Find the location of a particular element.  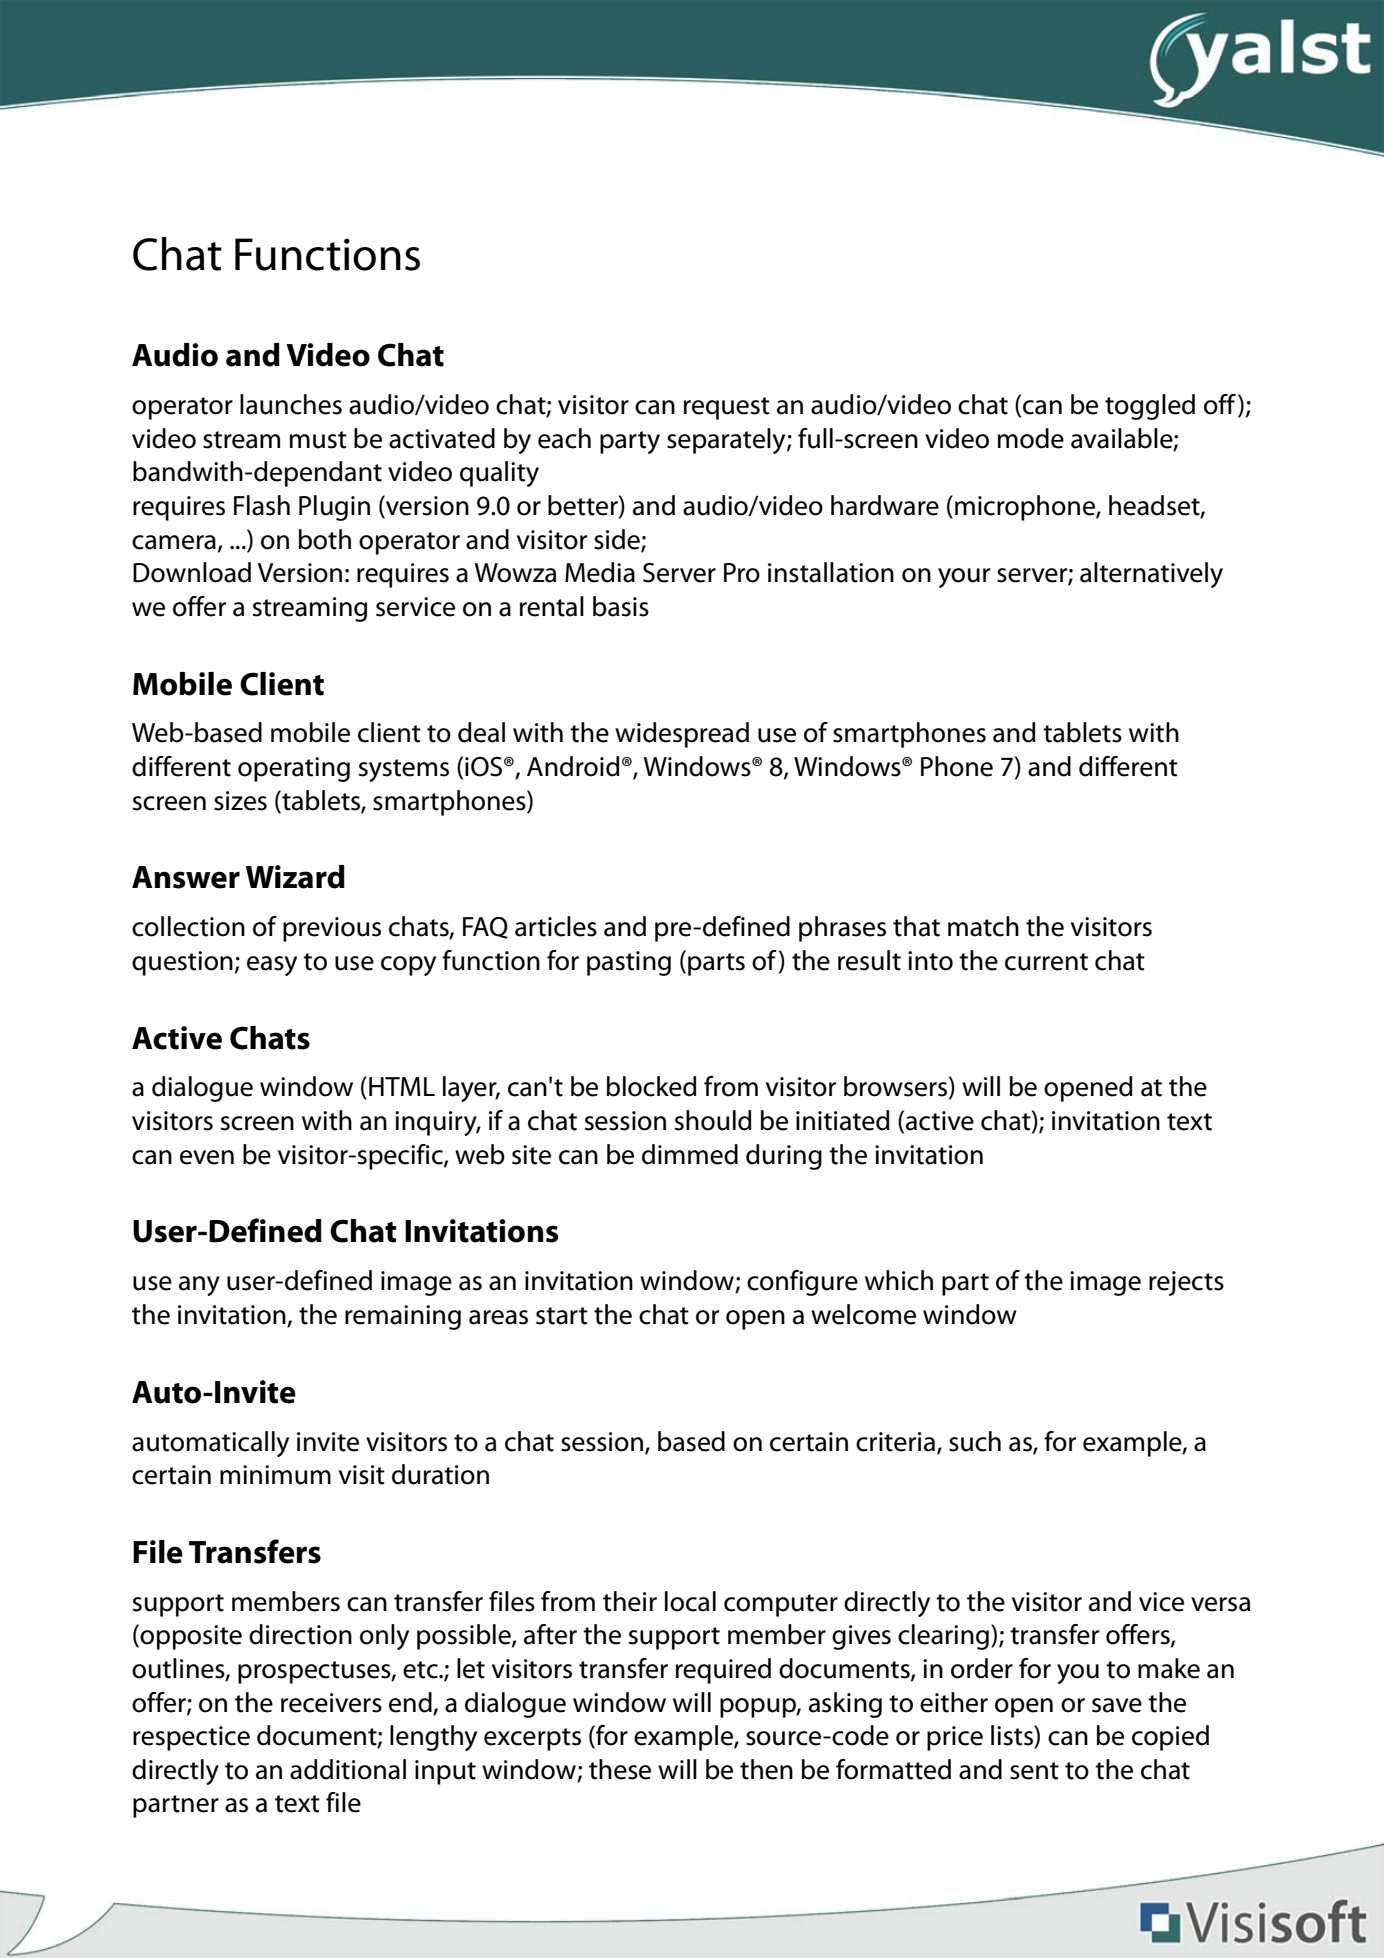

start is located at coordinates (562, 1316).
